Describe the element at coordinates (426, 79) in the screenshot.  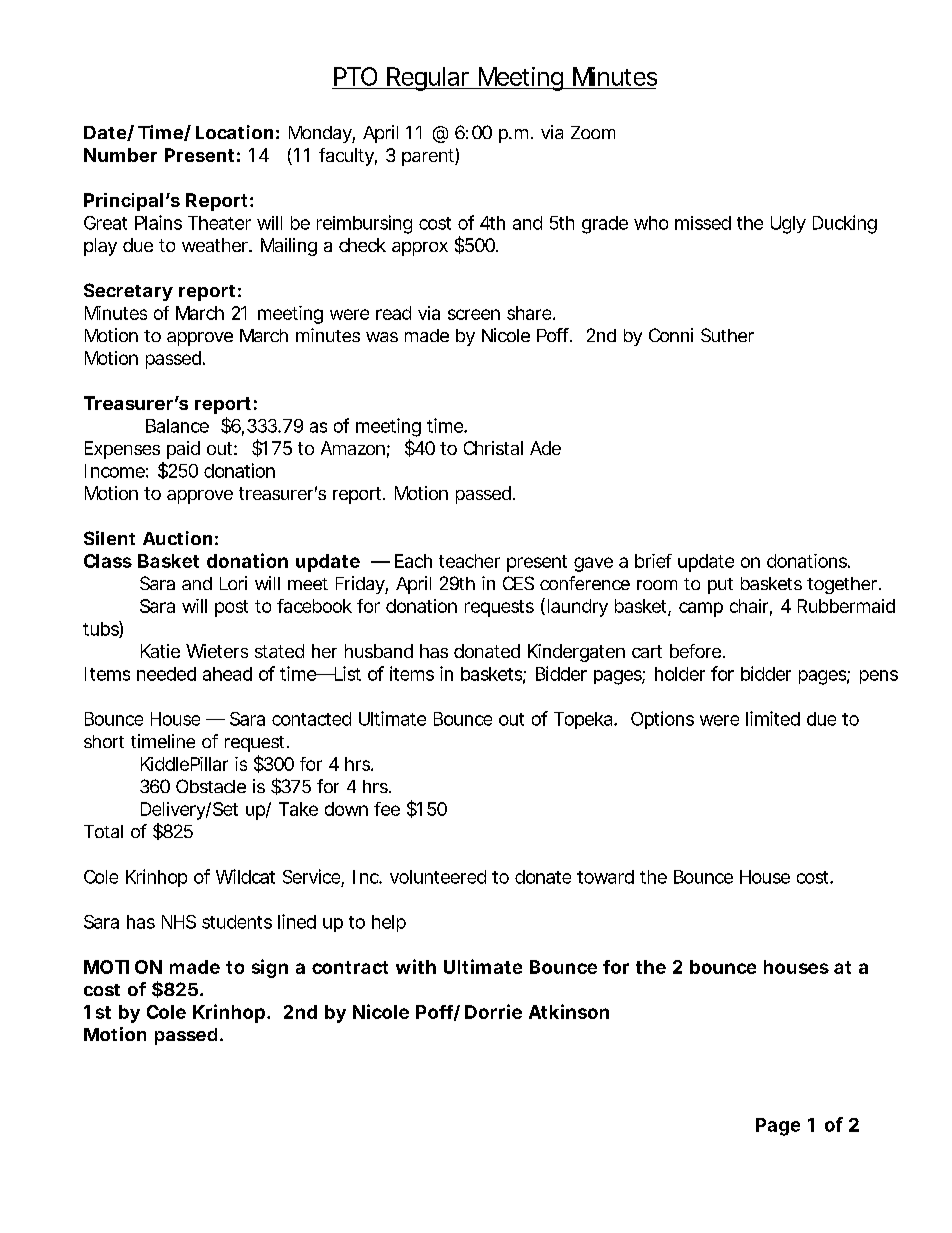
I see `Regular` at that location.
